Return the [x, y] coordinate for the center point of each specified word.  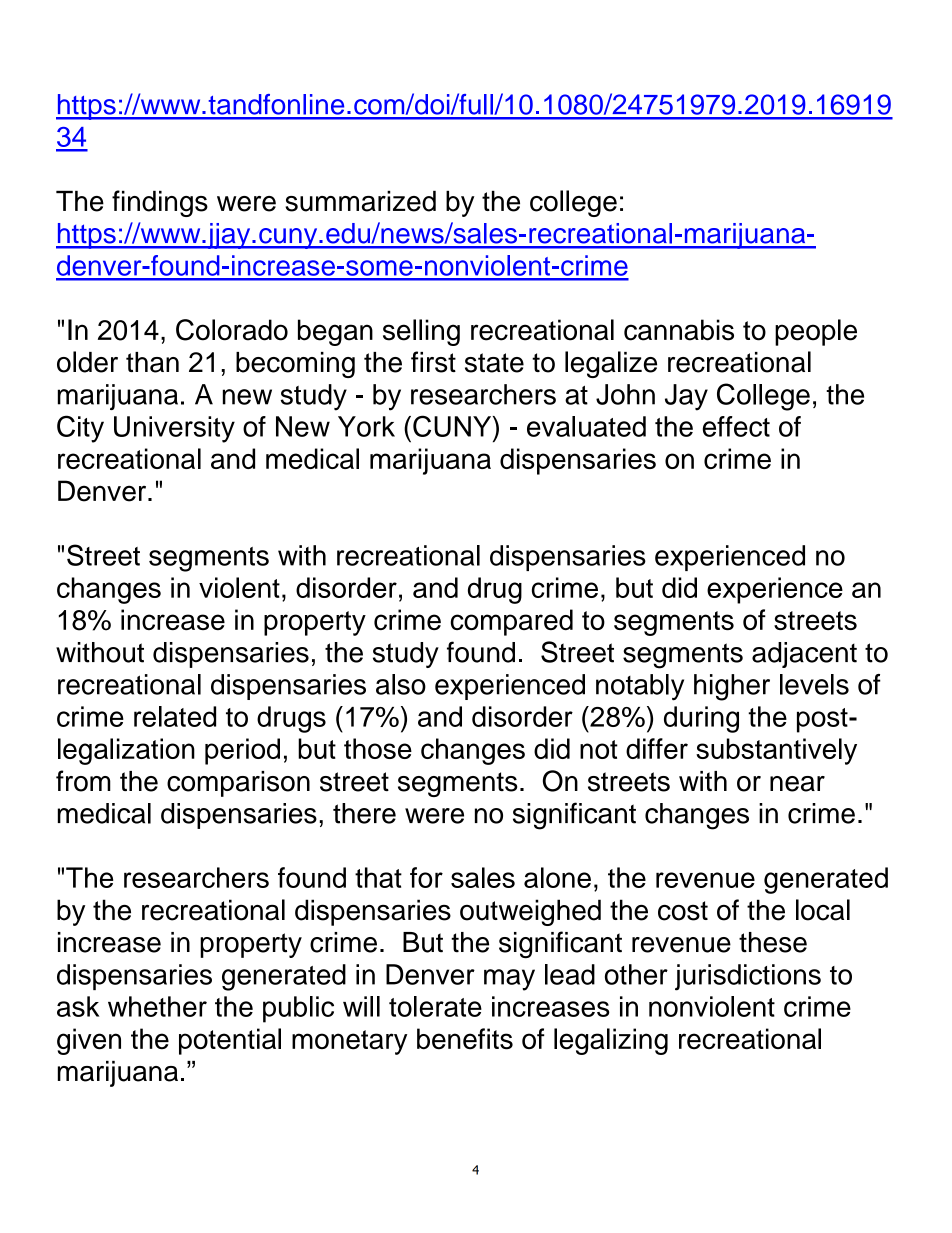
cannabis [679, 330]
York [366, 426]
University [174, 429]
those [378, 748]
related [175, 716]
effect [736, 426]
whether [157, 1006]
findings [160, 203]
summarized [360, 201]
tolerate [435, 1006]
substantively [776, 751]
